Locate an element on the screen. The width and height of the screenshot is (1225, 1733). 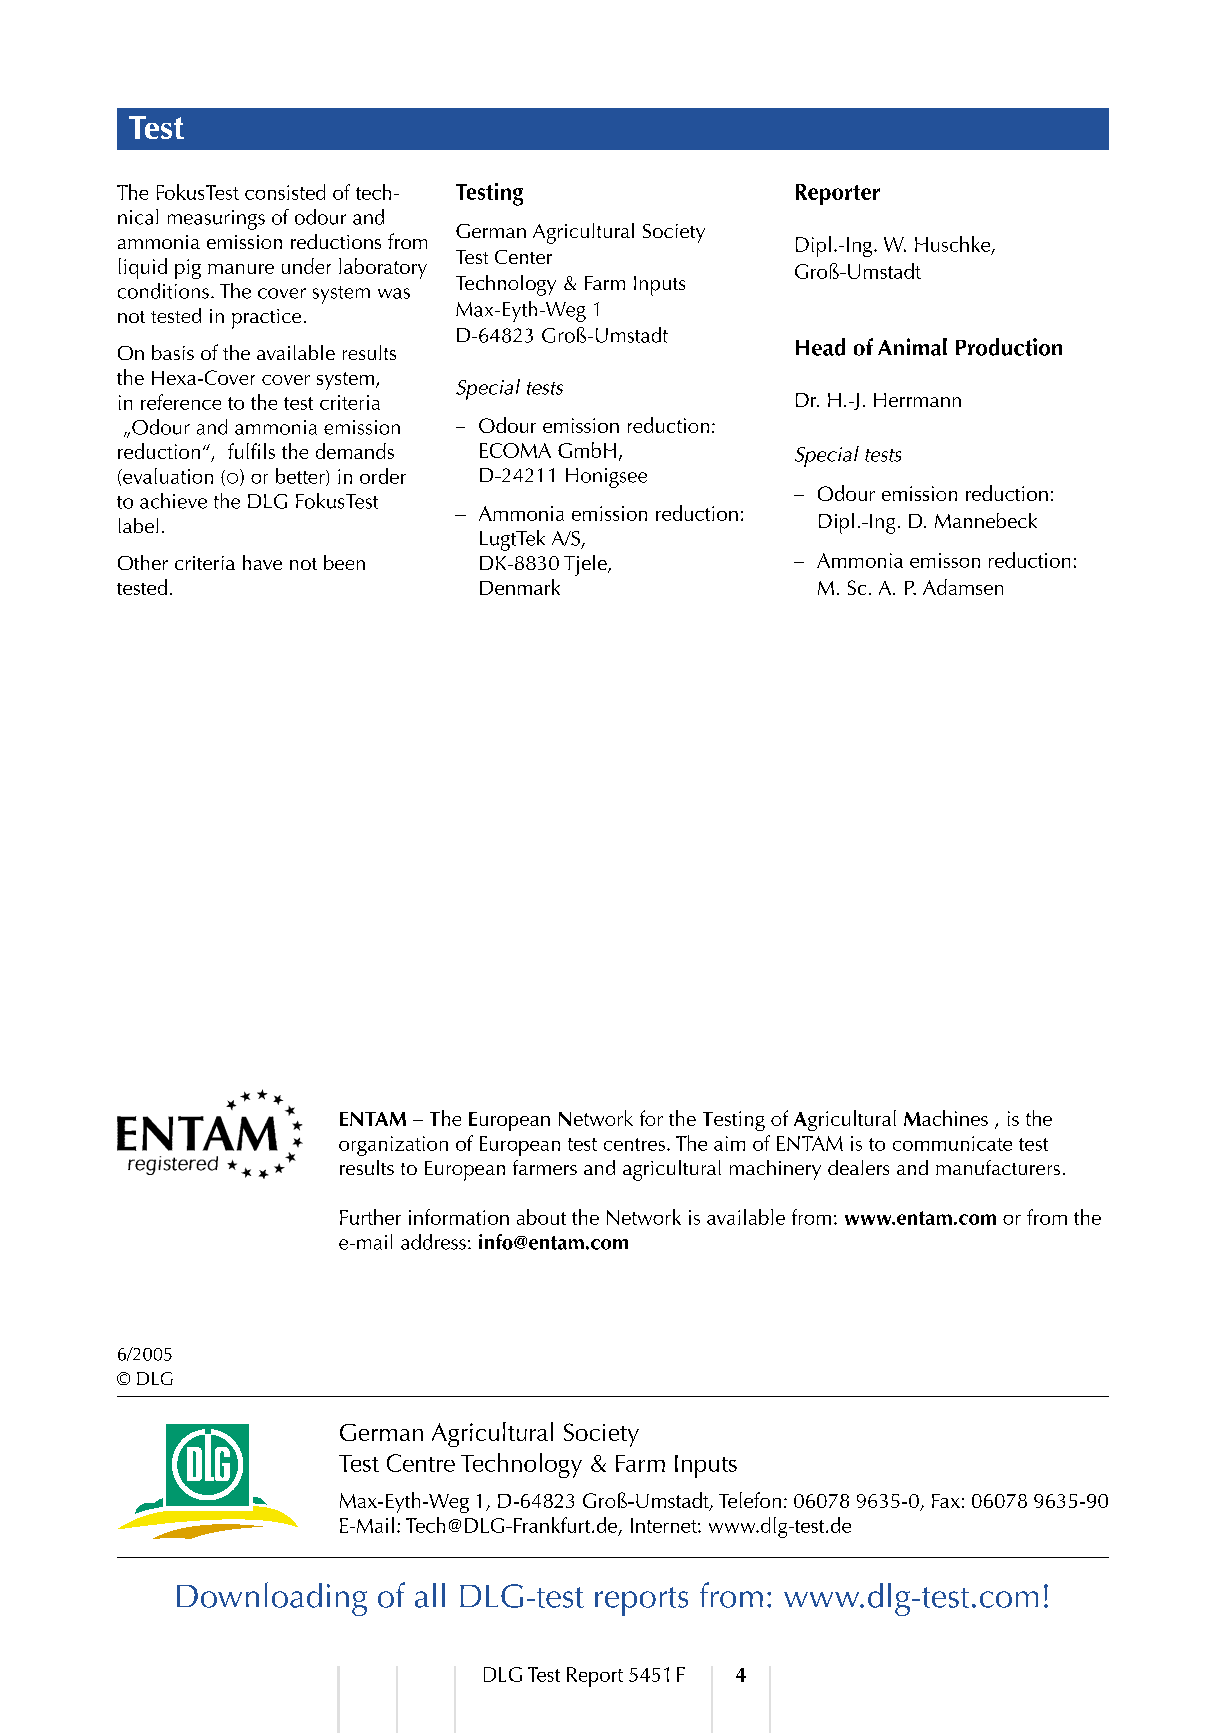
about is located at coordinates (541, 1217).
